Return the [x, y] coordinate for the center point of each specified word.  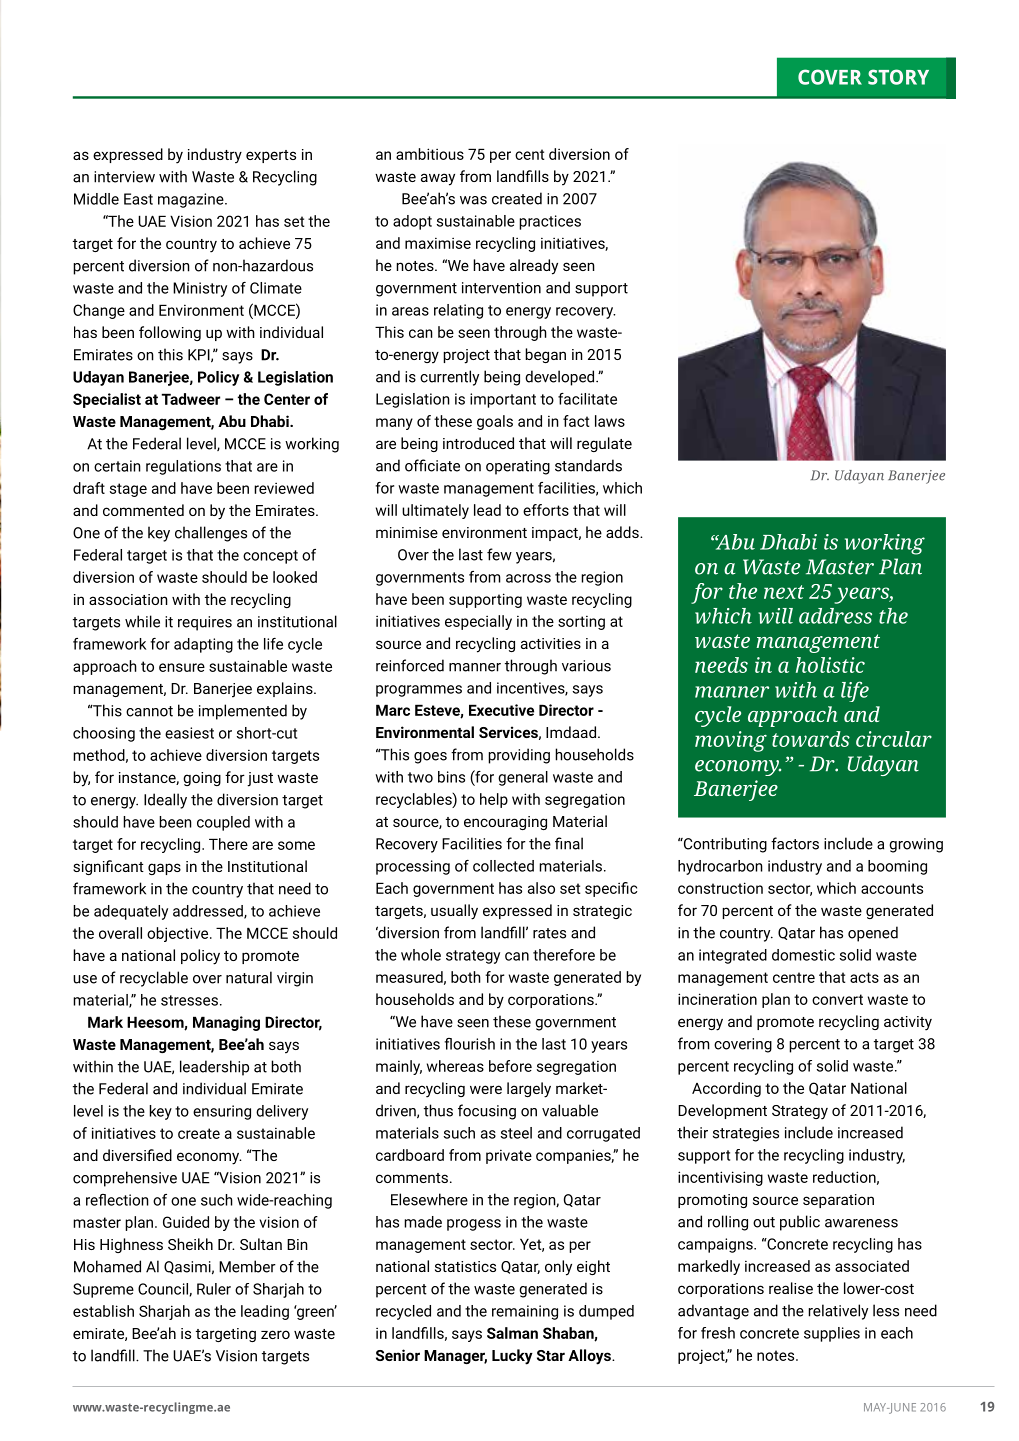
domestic [803, 955]
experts [271, 156]
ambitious [430, 154]
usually [454, 912]
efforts [546, 510]
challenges [211, 534]
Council [164, 1289]
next [784, 592]
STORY [898, 77]
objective [179, 934]
